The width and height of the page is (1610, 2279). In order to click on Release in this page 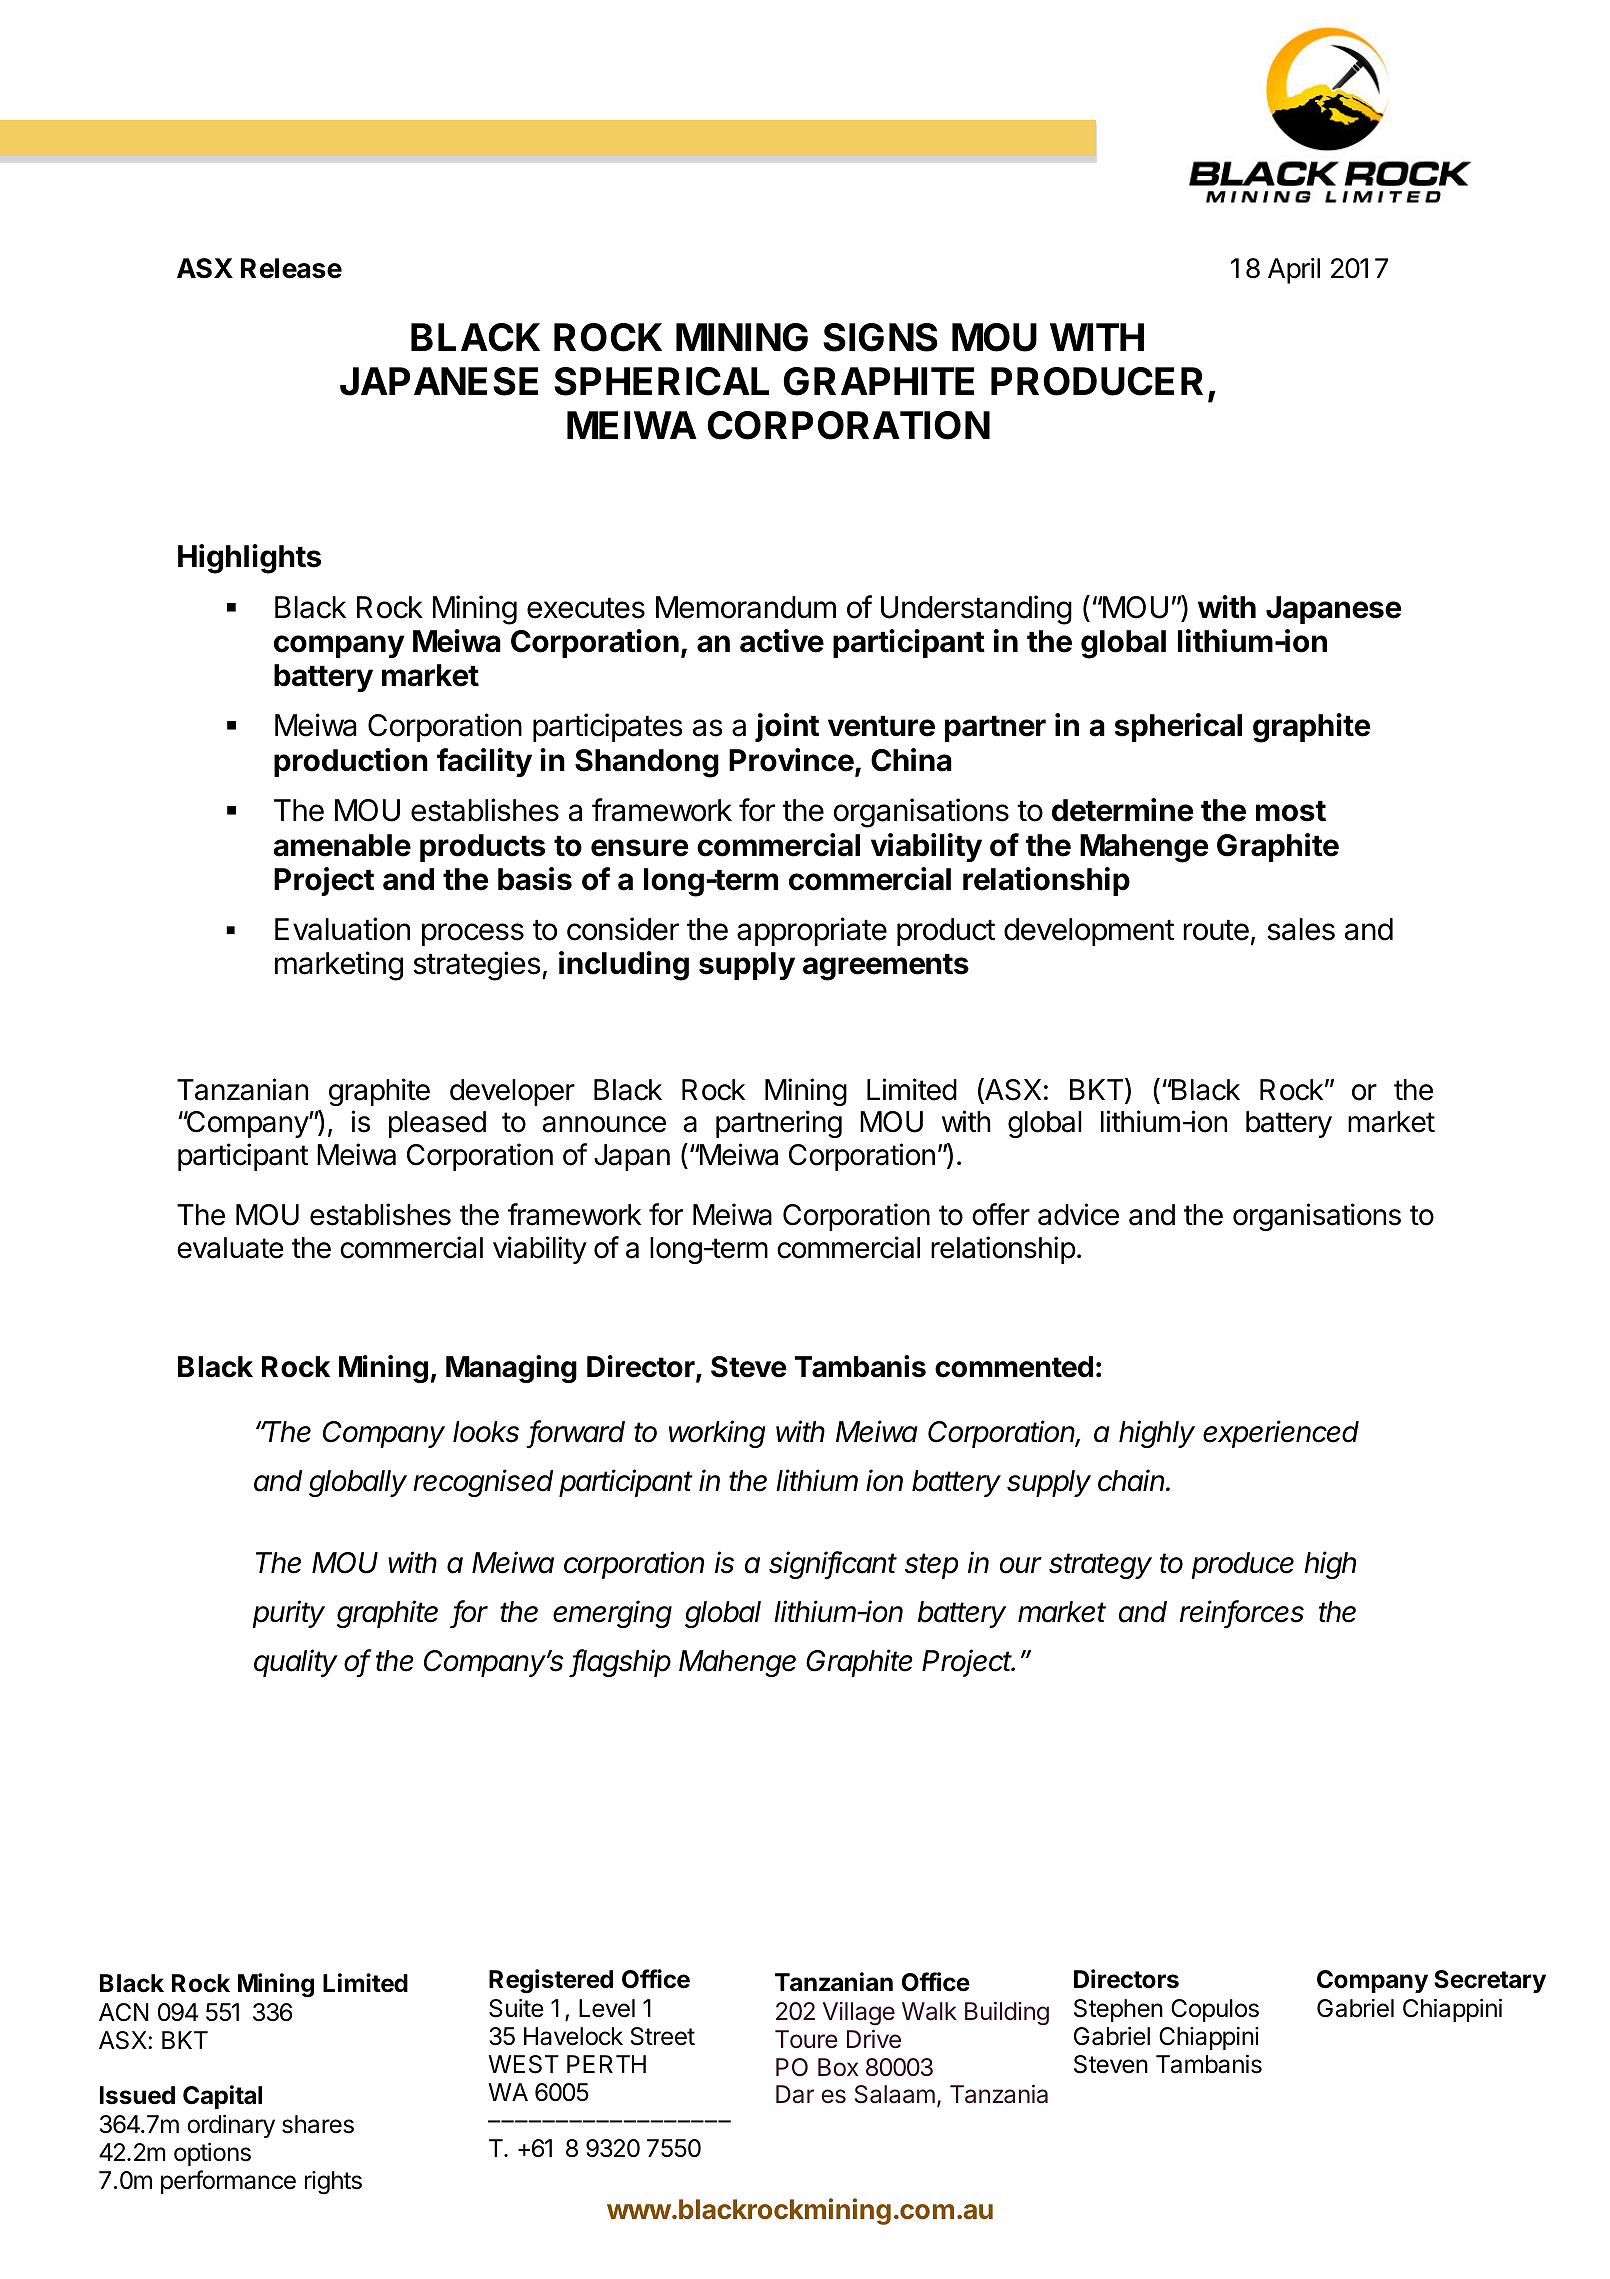, I will do `click(291, 268)`.
